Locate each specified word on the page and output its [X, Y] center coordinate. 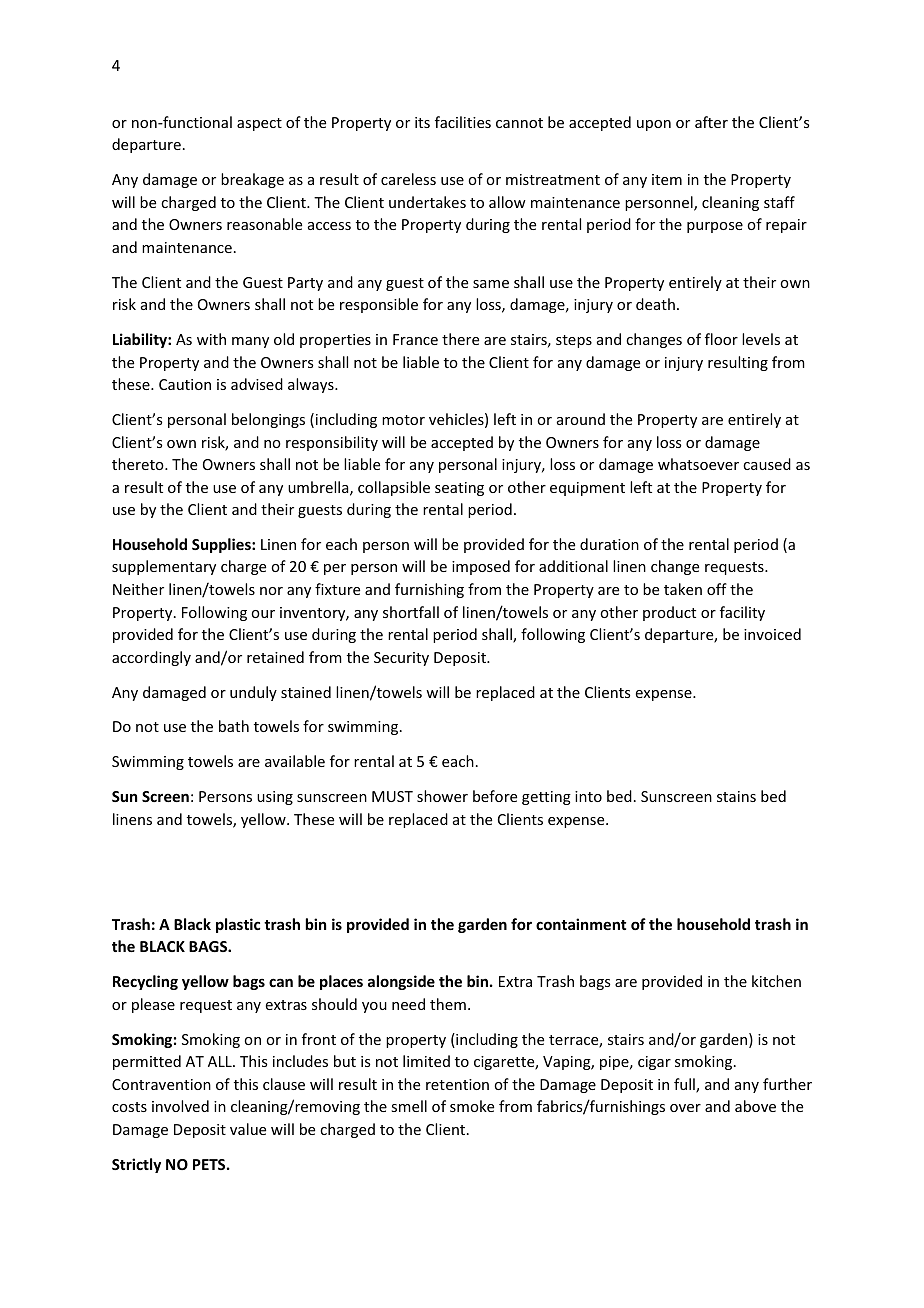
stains [736, 796]
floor [721, 339]
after [711, 122]
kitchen [776, 981]
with [211, 339]
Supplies [222, 545]
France [415, 339]
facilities [463, 122]
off [717, 589]
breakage [252, 180]
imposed [481, 567]
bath [234, 726]
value [248, 1129]
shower [442, 796]
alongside [401, 982]
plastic [238, 925]
